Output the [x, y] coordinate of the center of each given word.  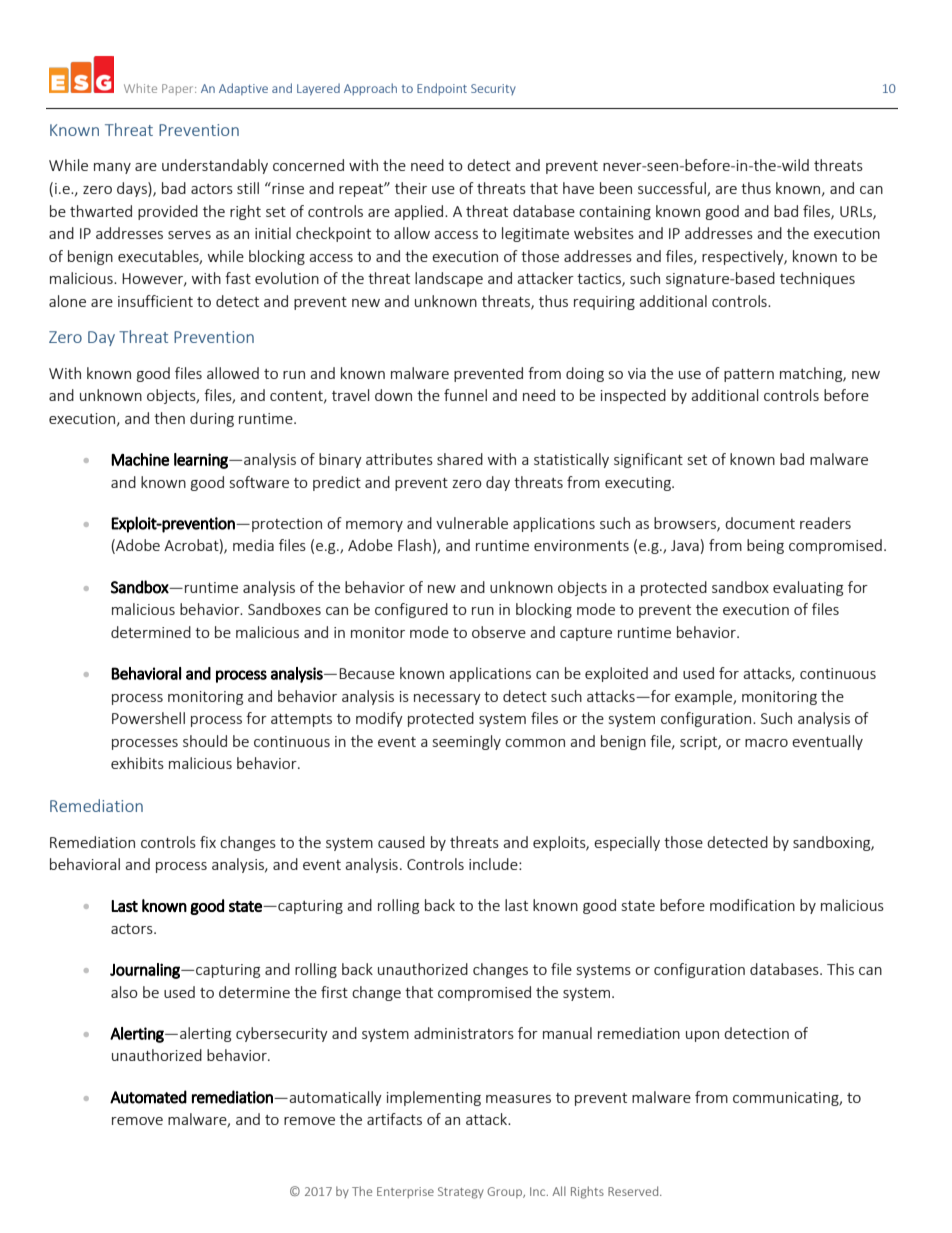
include [494, 864]
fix [208, 842]
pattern [749, 375]
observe [499, 632]
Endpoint [442, 89]
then [169, 418]
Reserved [634, 1191]
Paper [179, 89]
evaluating [808, 588]
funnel [465, 395]
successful [673, 189]
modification [752, 905]
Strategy [461, 1193]
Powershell [148, 718]
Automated [148, 1097]
